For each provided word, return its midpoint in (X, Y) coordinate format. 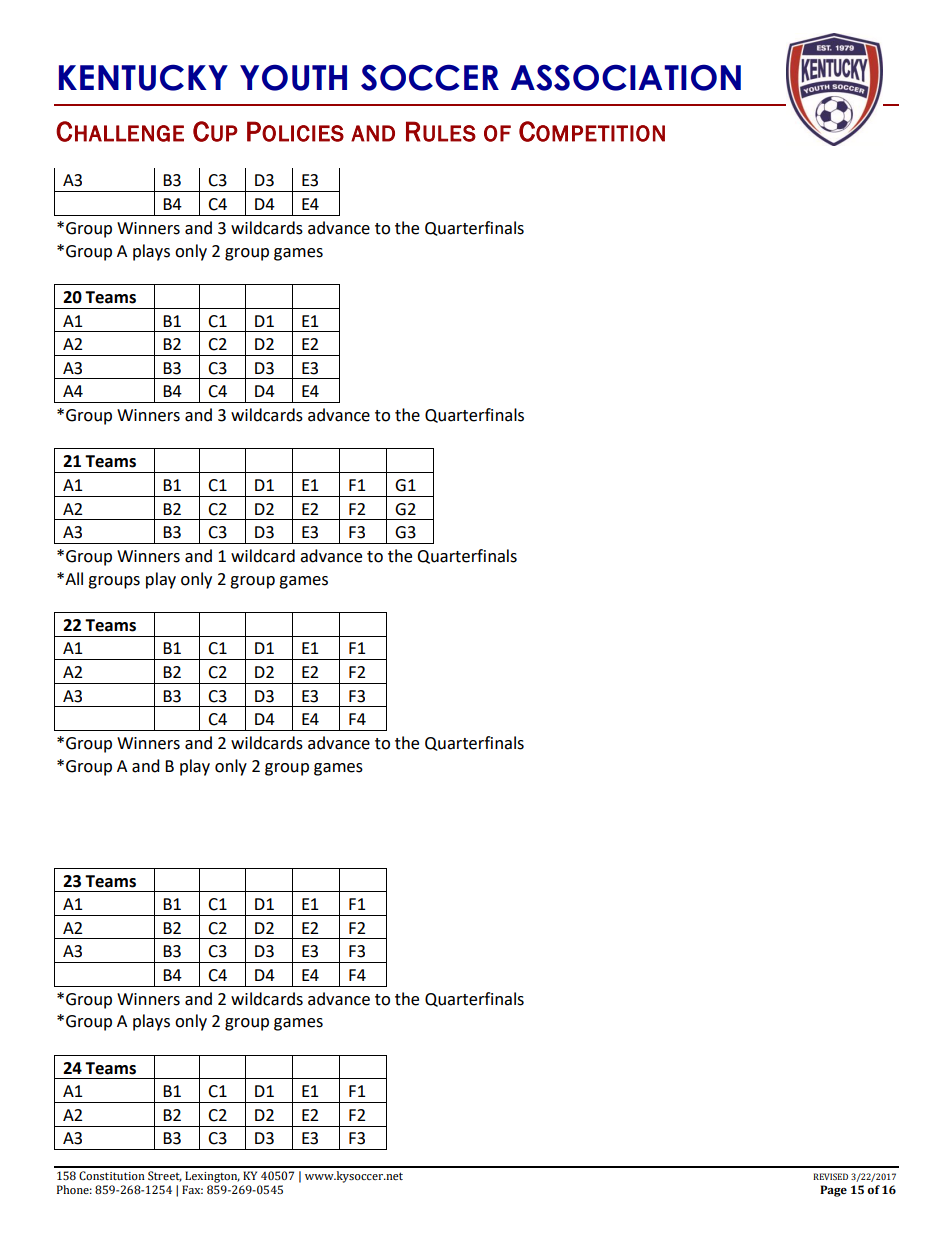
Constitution (112, 1175)
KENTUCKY (143, 77)
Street (165, 1176)
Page (833, 1191)
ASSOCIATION (626, 77)
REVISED (830, 1176)
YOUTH (293, 77)
